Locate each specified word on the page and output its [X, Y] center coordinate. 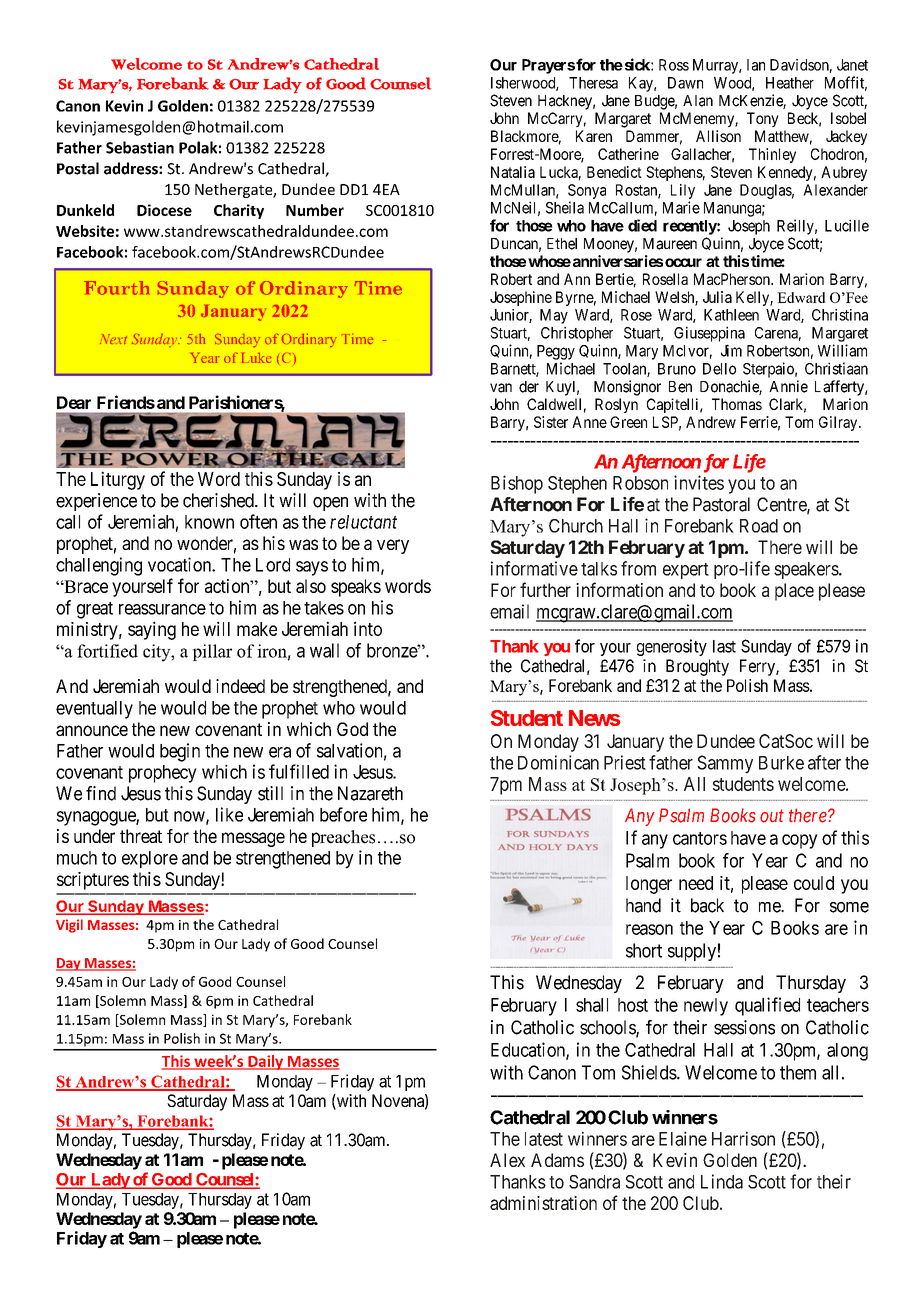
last [724, 646]
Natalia [513, 172]
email [509, 611]
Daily [265, 1062]
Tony [763, 119]
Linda [722, 1181]
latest [544, 1139]
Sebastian [140, 147]
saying [152, 630]
